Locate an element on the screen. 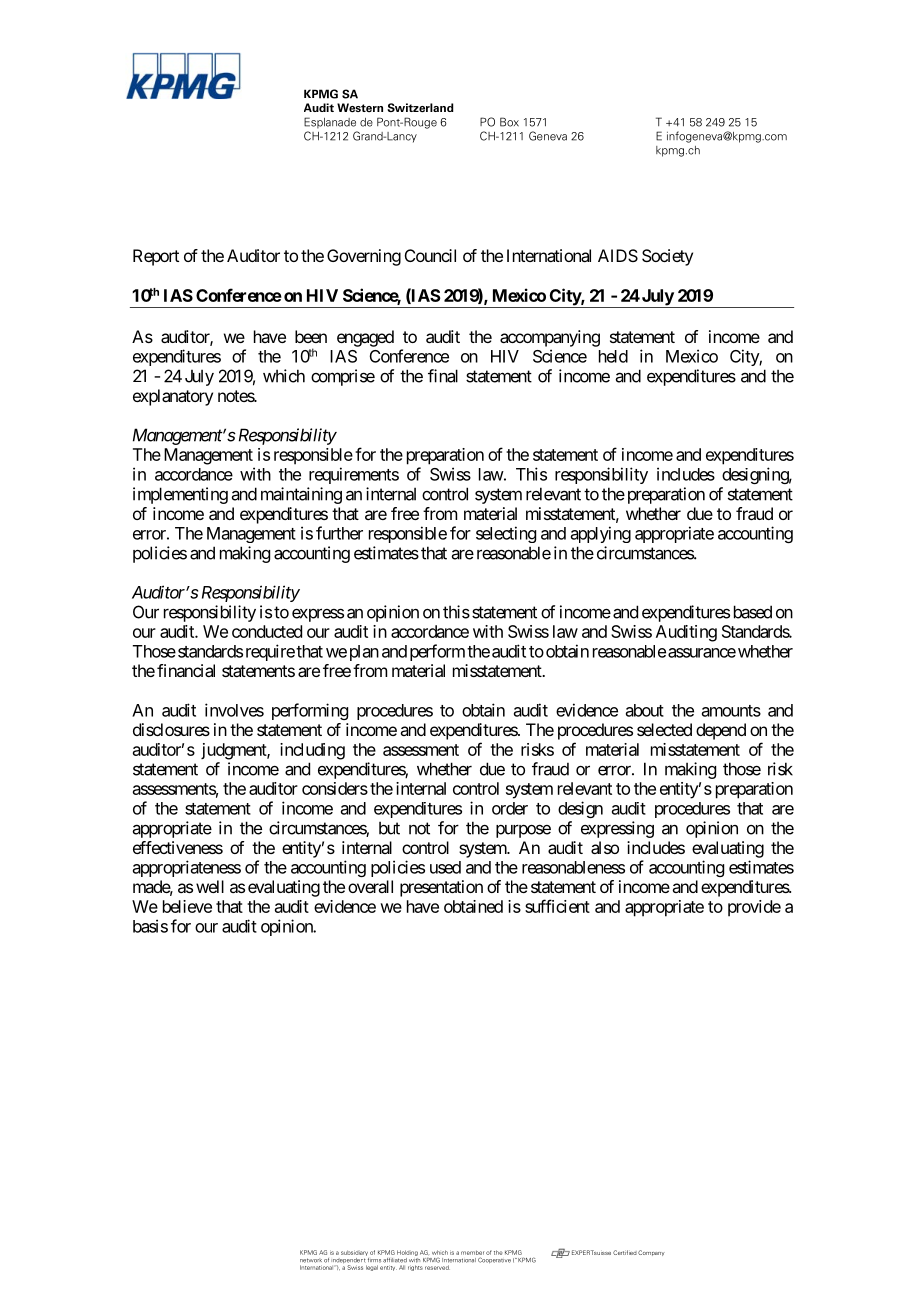  Society is located at coordinates (667, 257).
